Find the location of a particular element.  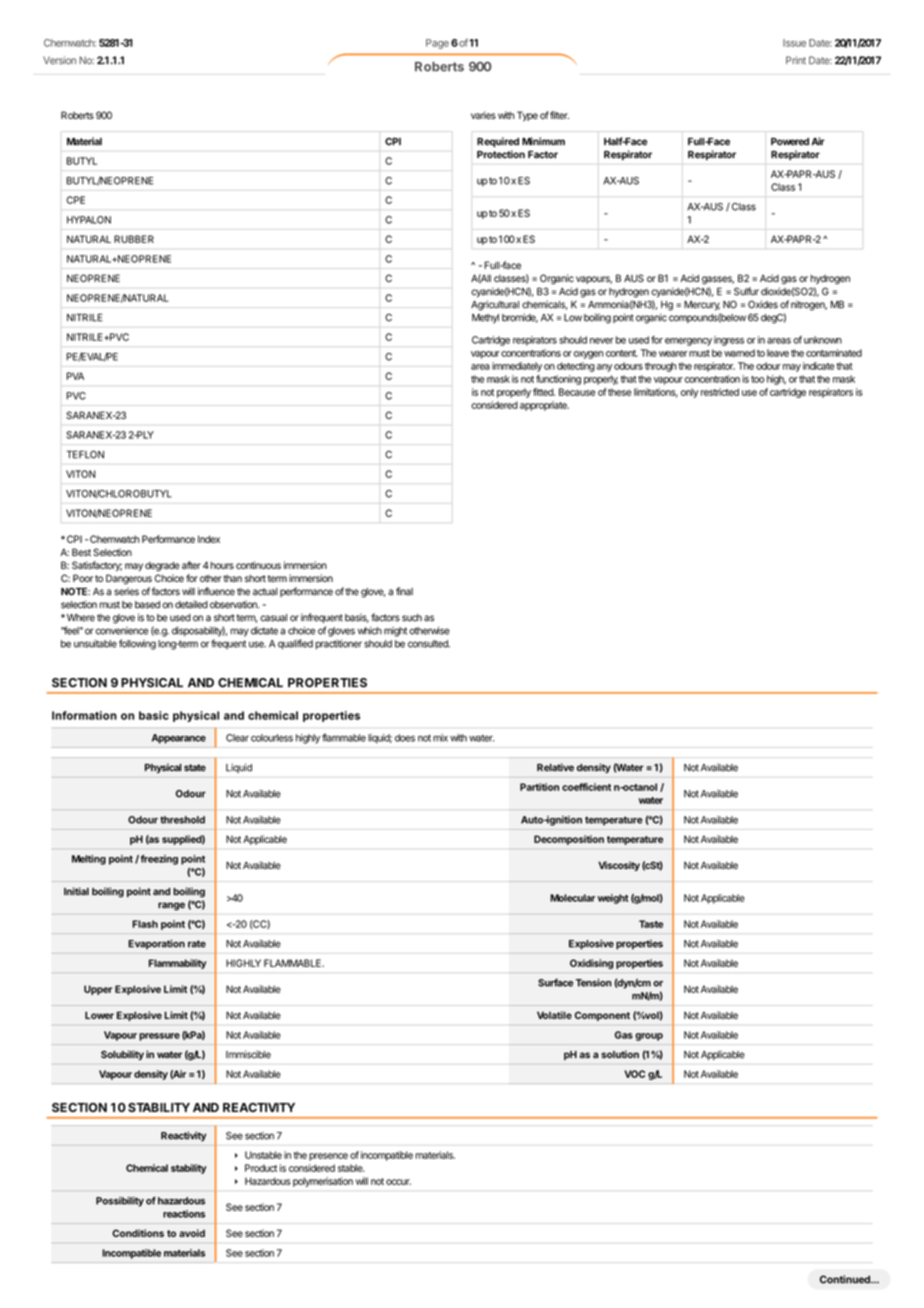

Print is located at coordinates (796, 60).
